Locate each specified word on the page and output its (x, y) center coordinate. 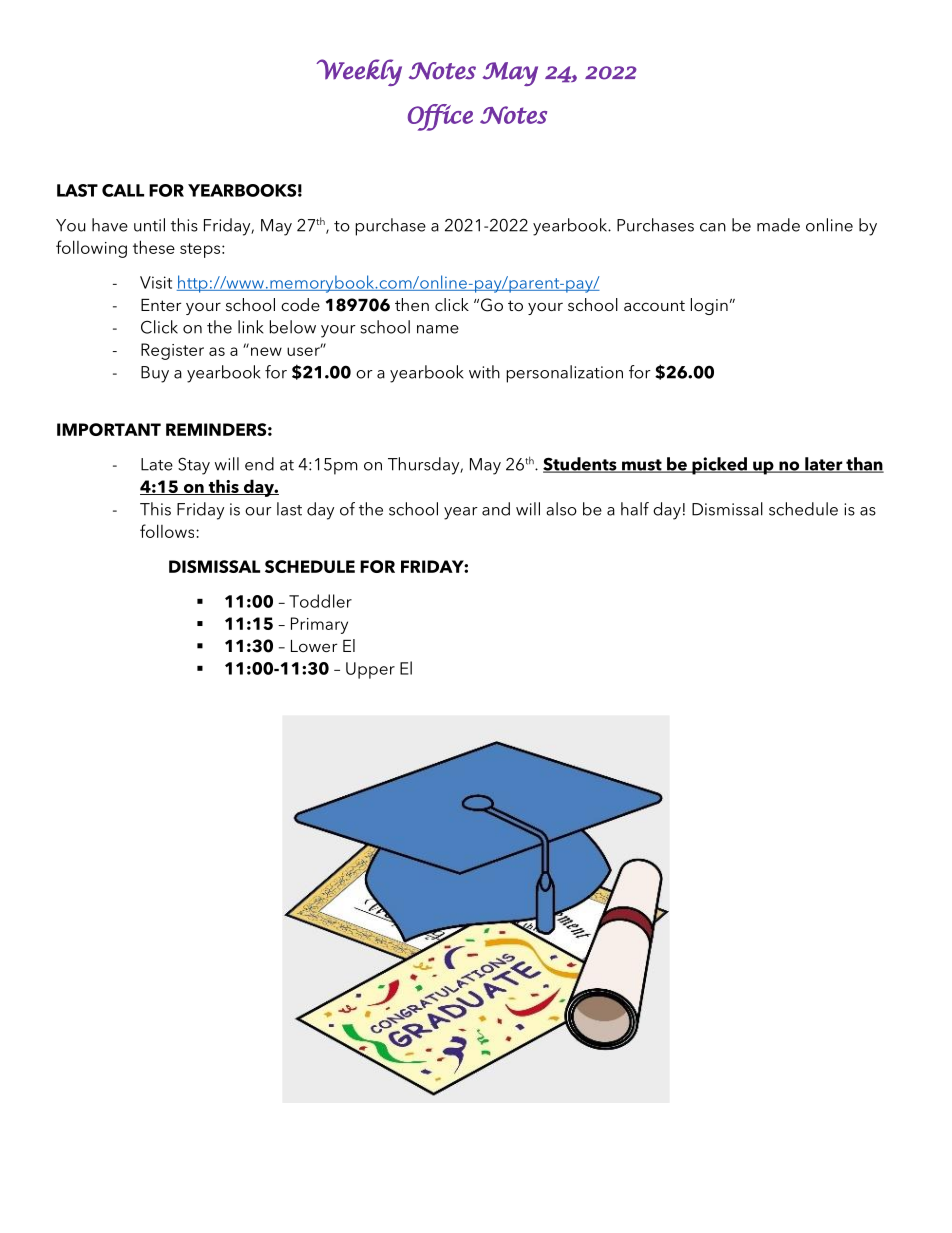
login (709, 306)
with (484, 372)
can (713, 227)
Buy (155, 374)
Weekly (359, 72)
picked (719, 466)
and (496, 509)
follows (168, 531)
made (778, 225)
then (412, 304)
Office (440, 117)
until (149, 225)
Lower (314, 646)
